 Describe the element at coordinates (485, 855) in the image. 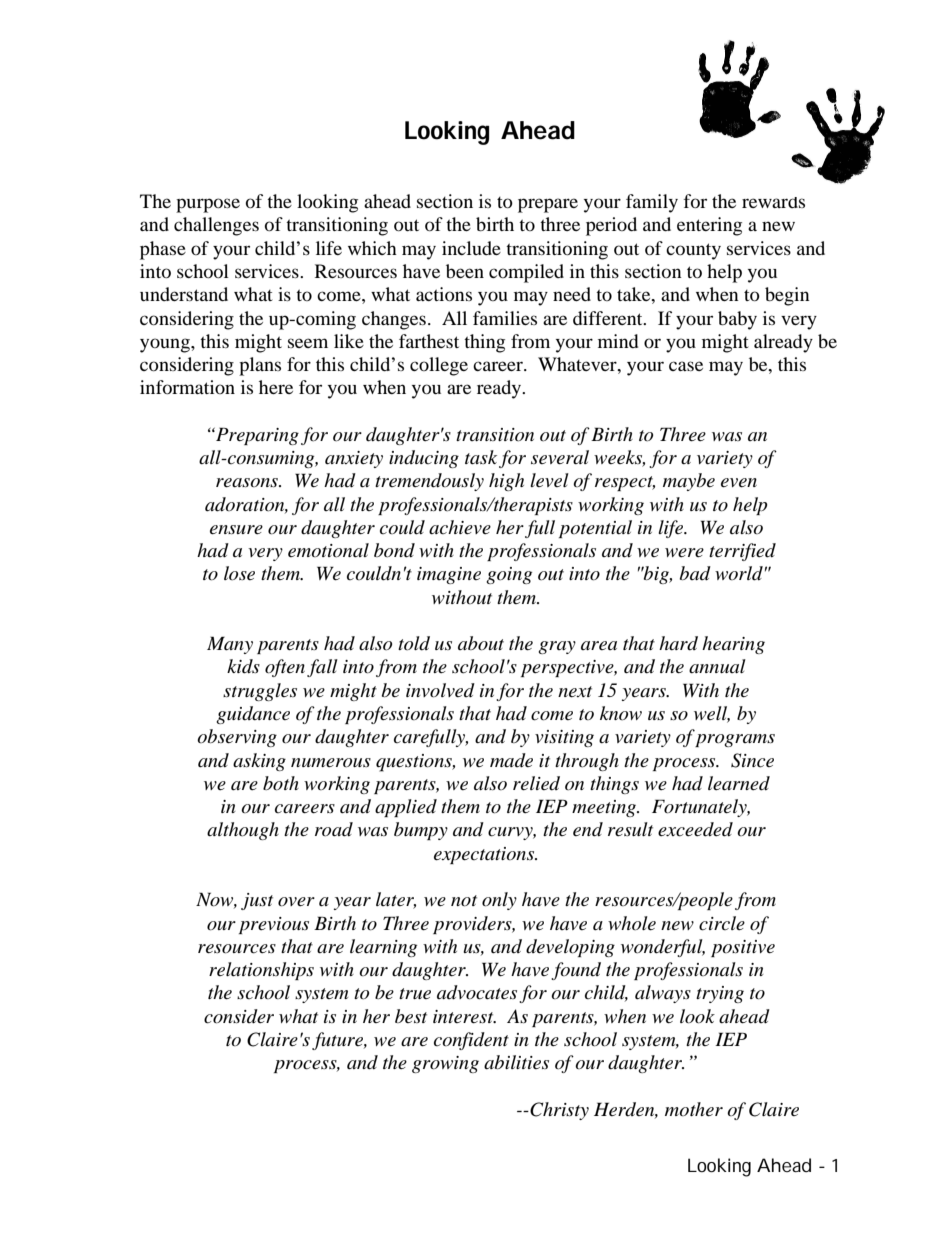

I see `expectations` at that location.
